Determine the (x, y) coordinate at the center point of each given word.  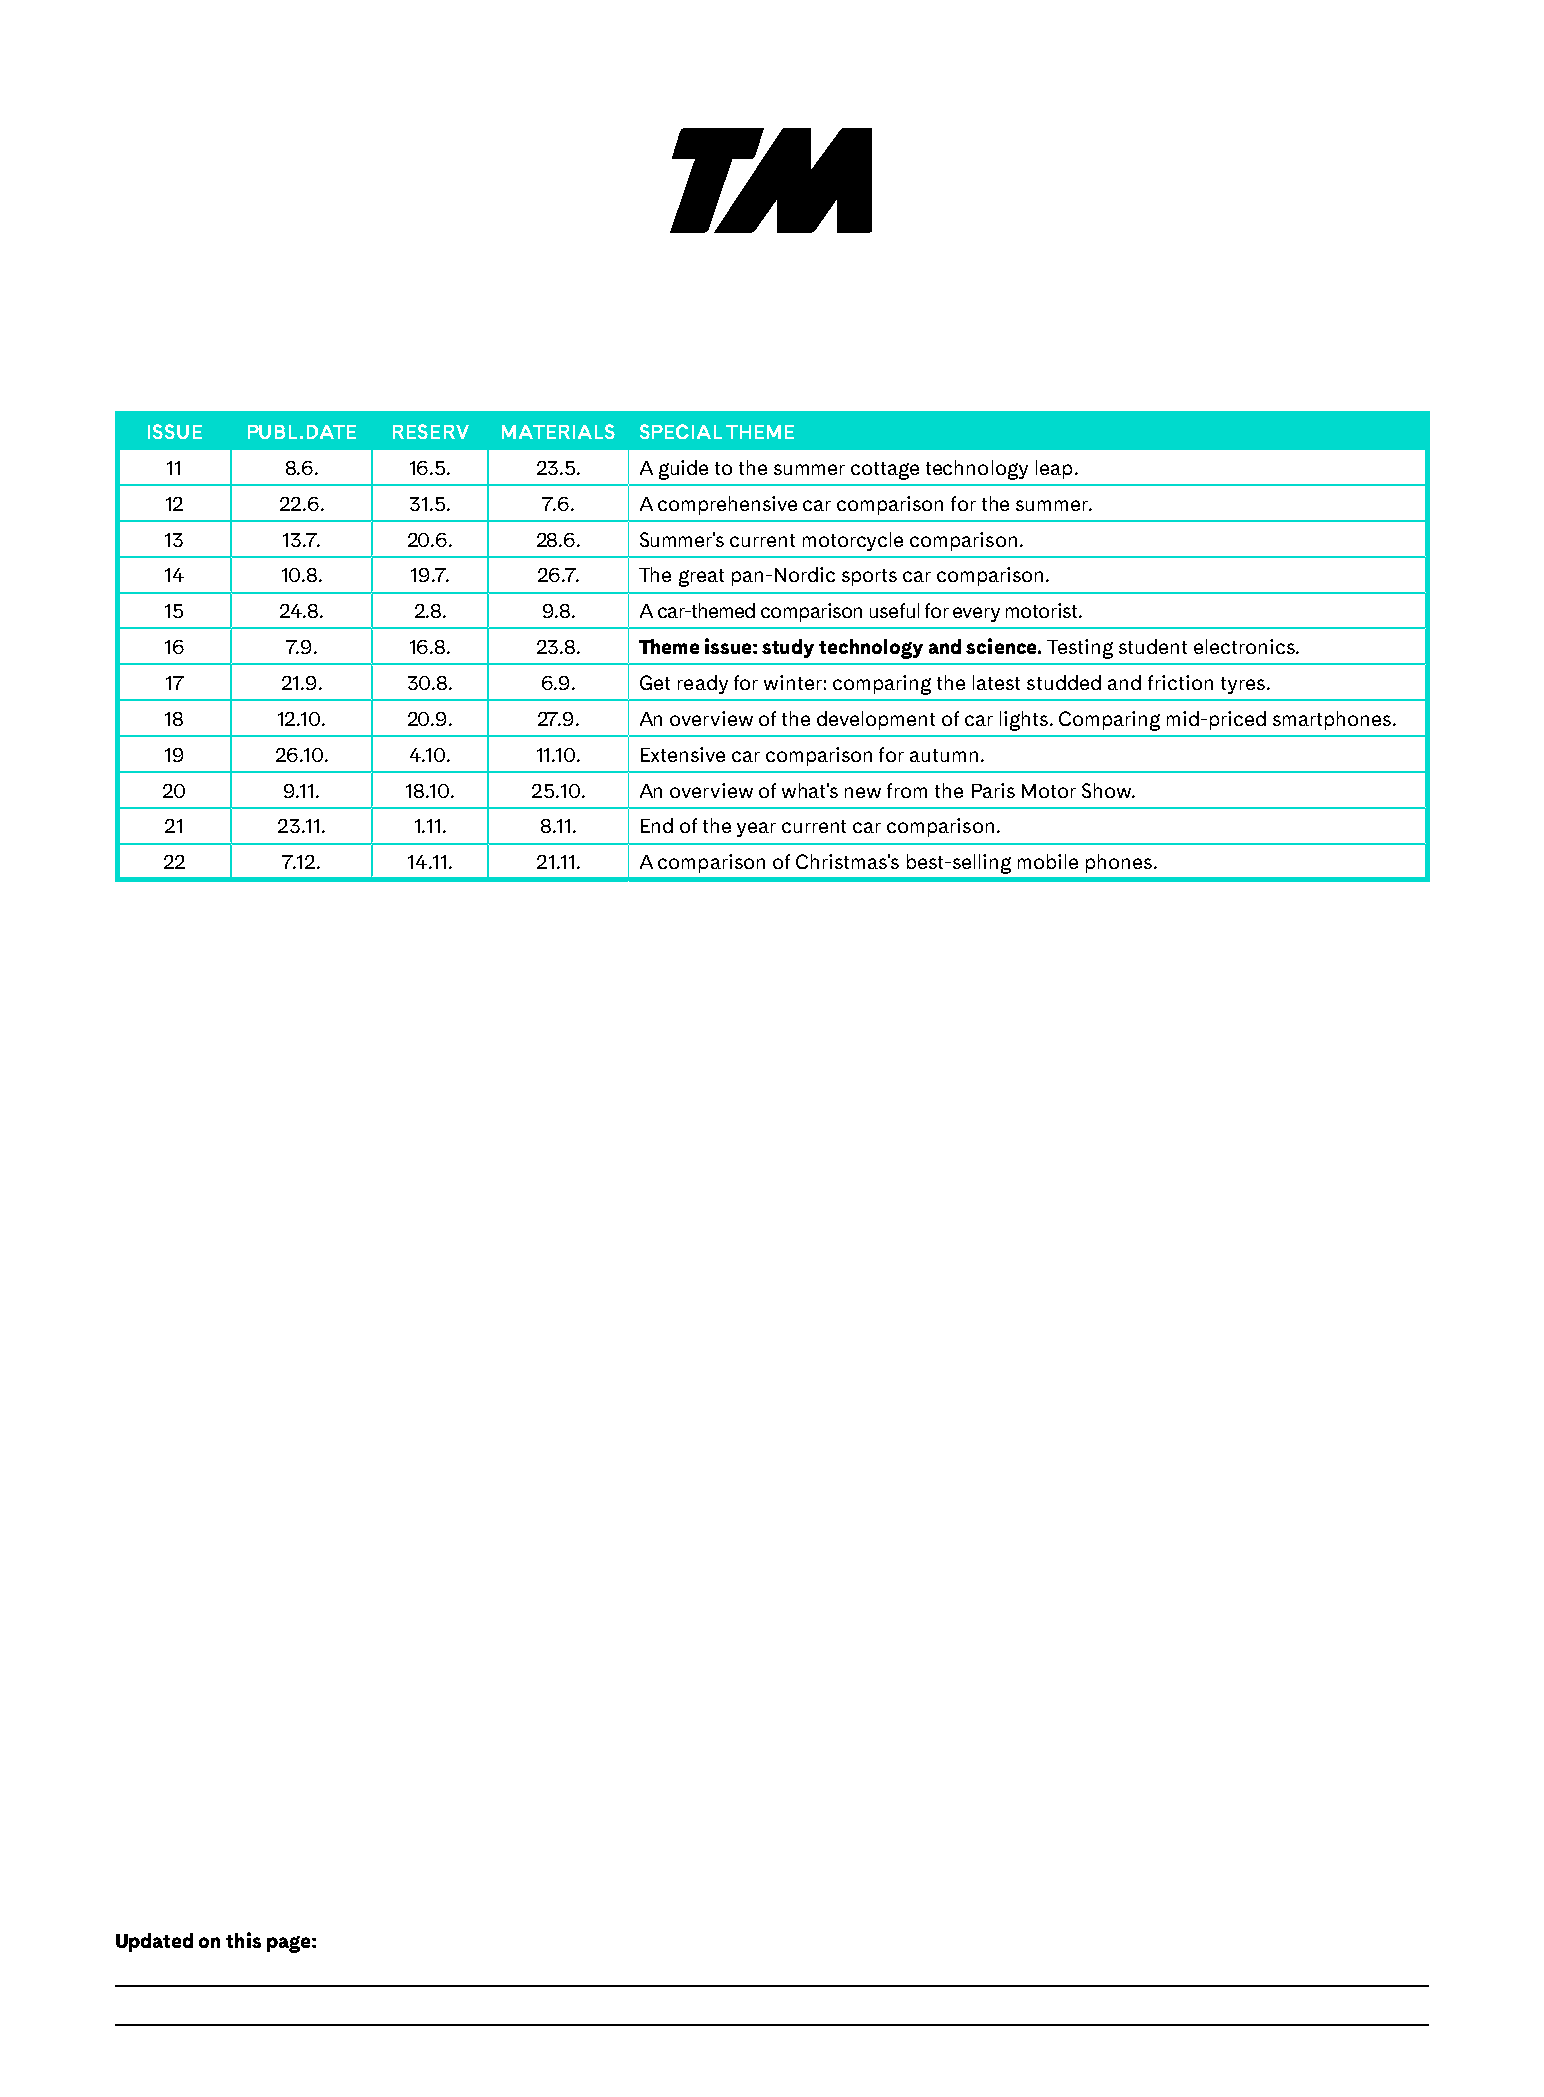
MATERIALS (558, 431)
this (243, 1940)
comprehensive (727, 505)
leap (1054, 469)
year (756, 829)
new (863, 792)
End (657, 825)
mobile (1048, 861)
